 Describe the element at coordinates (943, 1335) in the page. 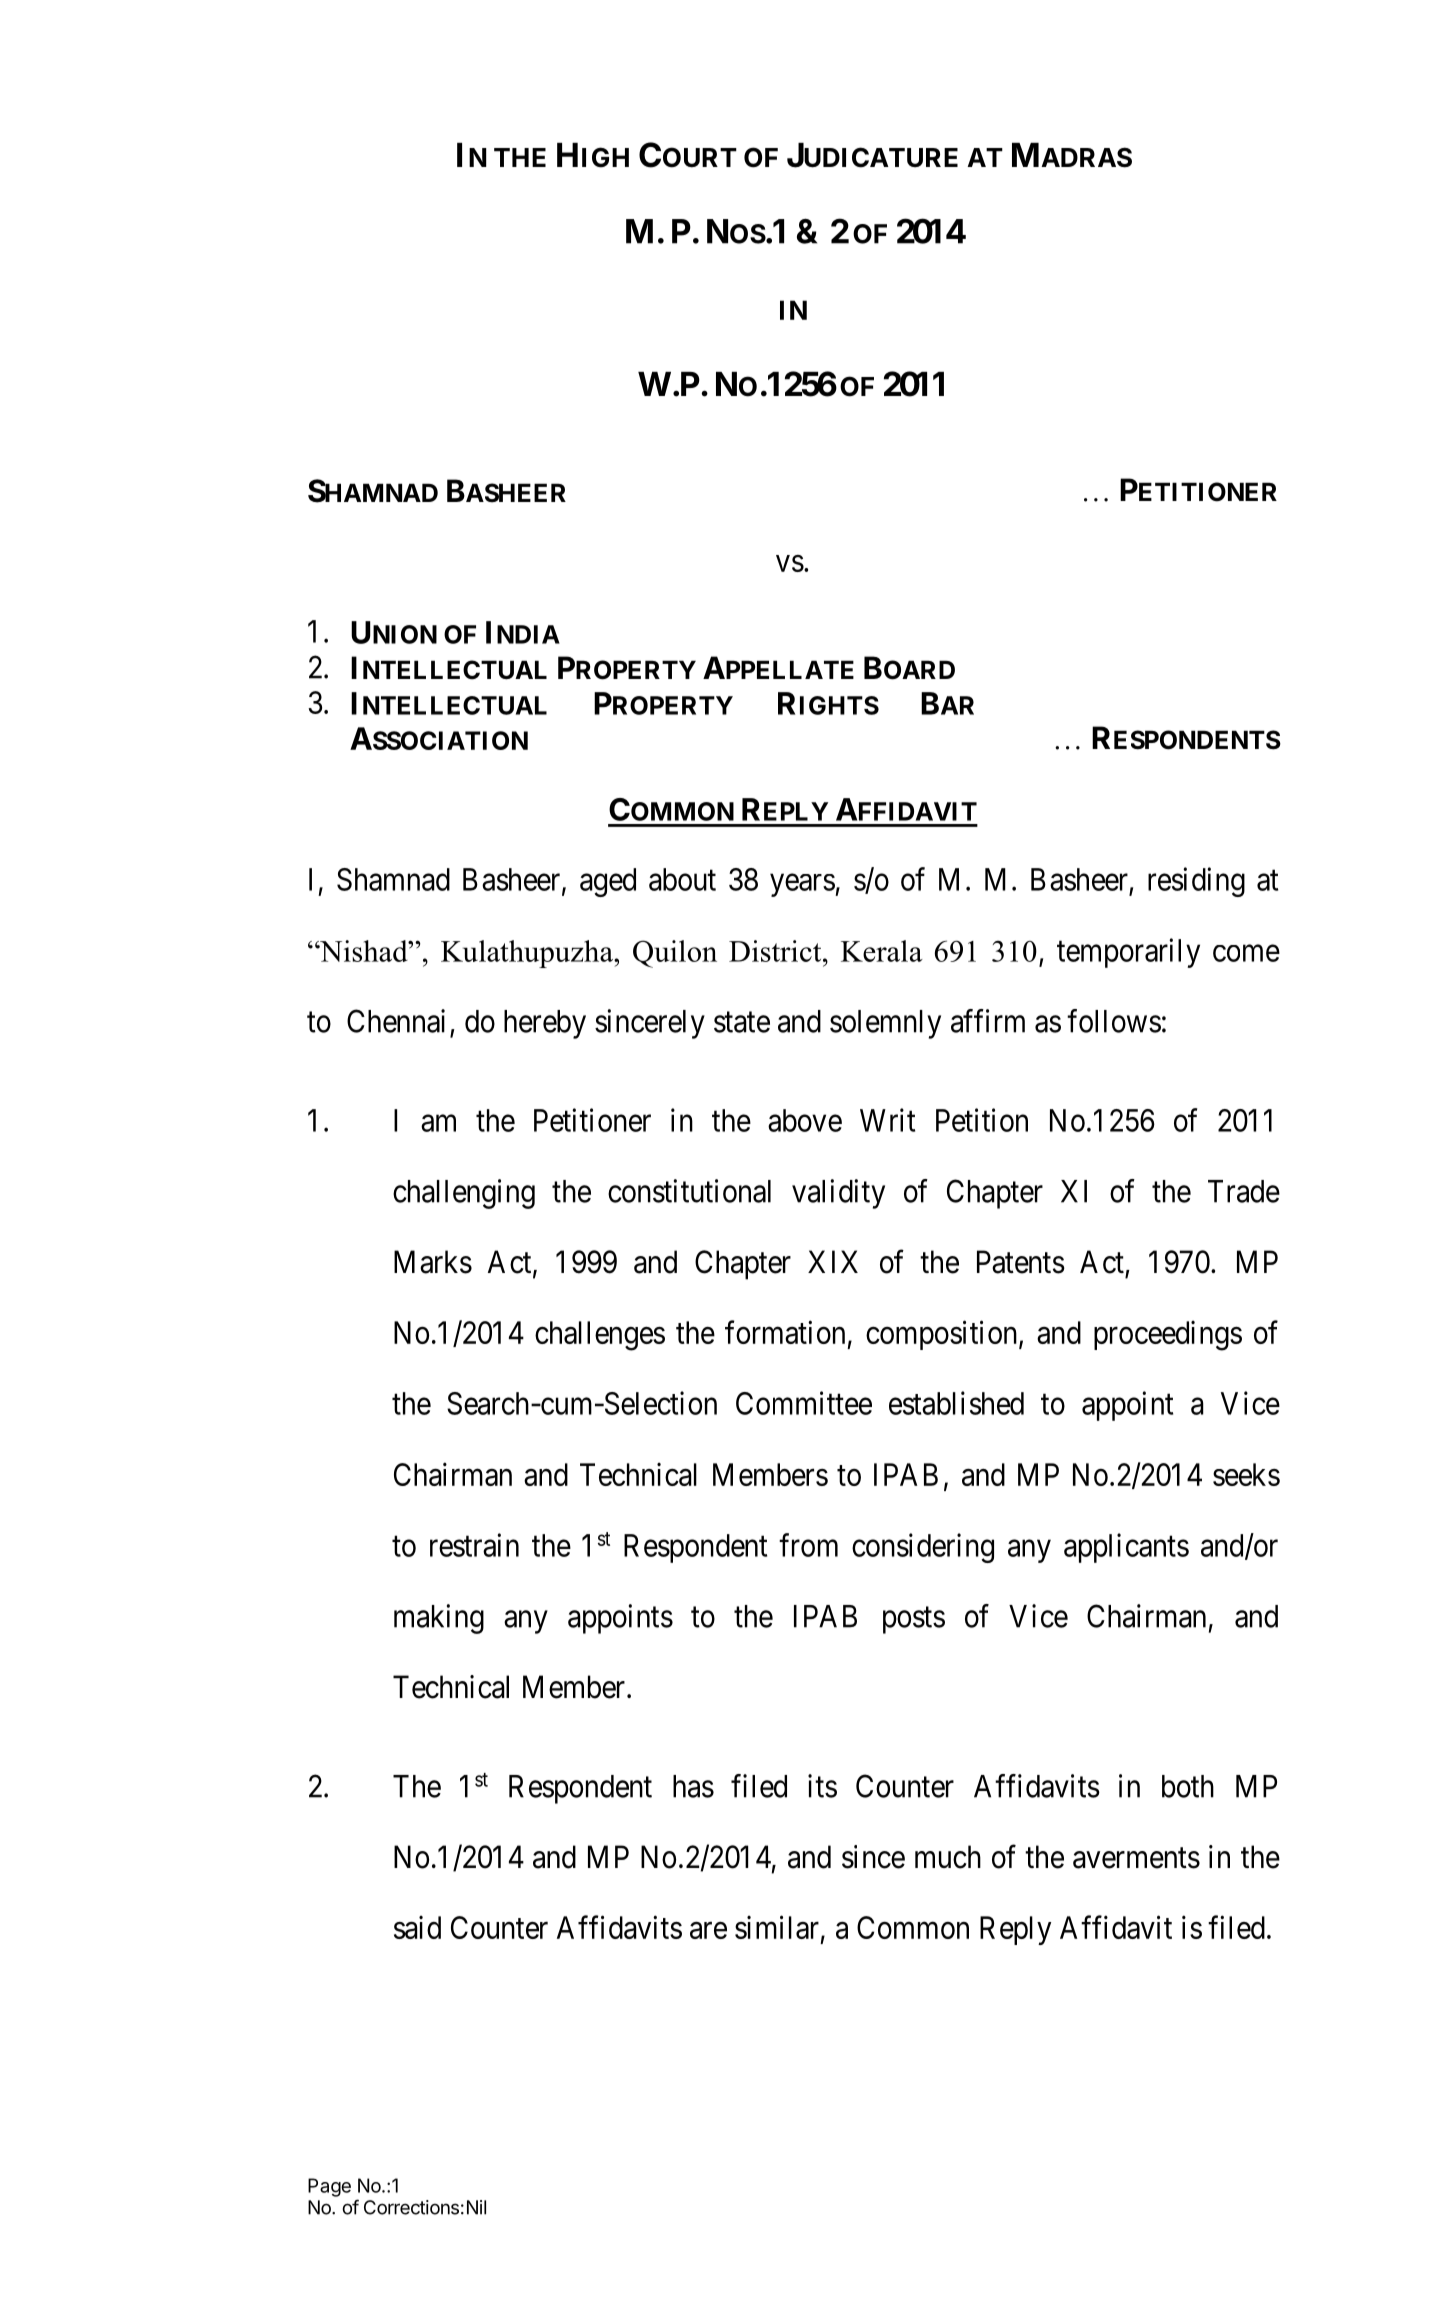

I see `composition` at that location.
